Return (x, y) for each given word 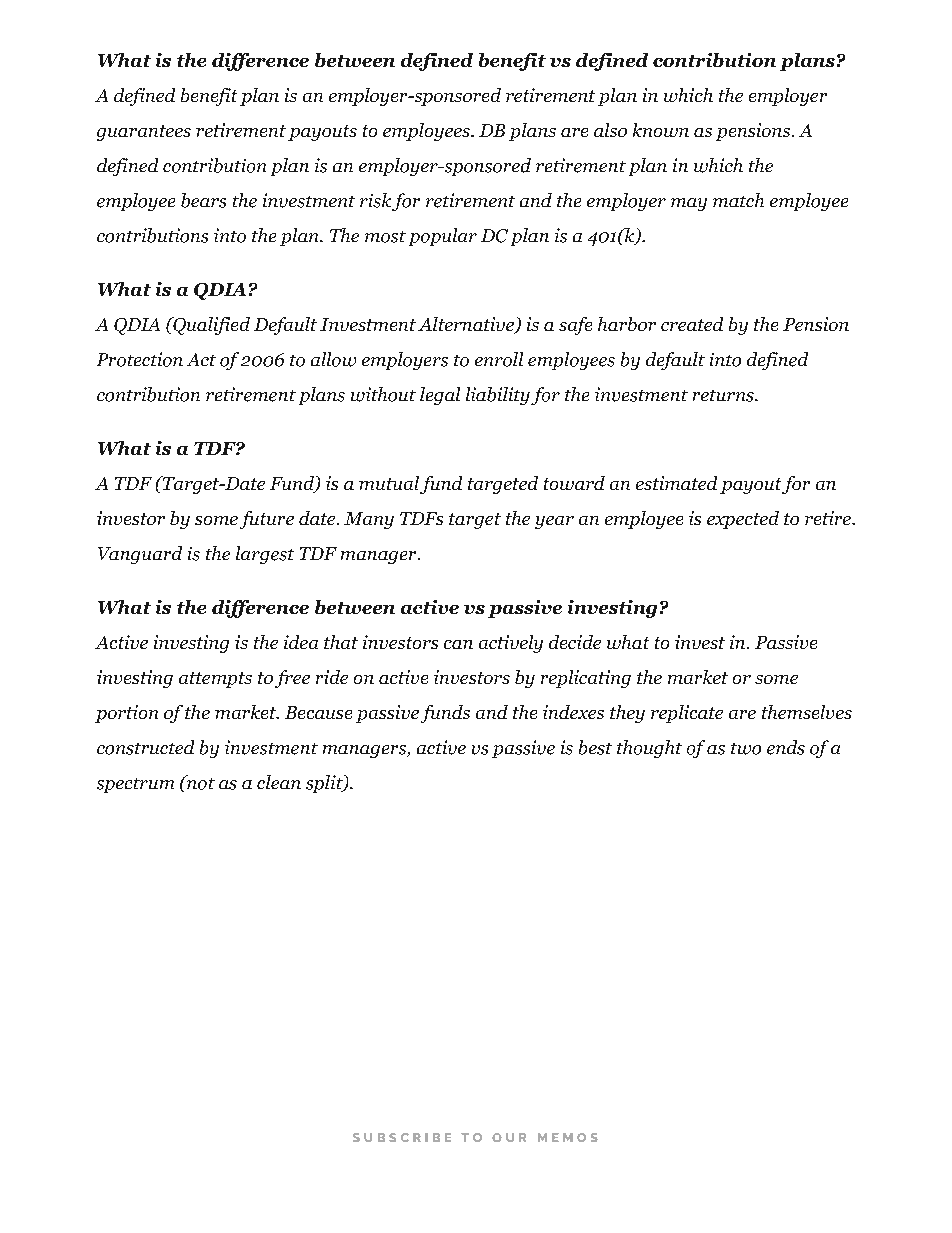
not (200, 782)
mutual (389, 483)
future (267, 520)
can (458, 644)
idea (301, 642)
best (595, 747)
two (746, 749)
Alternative (467, 325)
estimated (676, 483)
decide (575, 642)
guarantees (144, 133)
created (692, 324)
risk (375, 200)
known (661, 130)
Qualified (210, 326)
